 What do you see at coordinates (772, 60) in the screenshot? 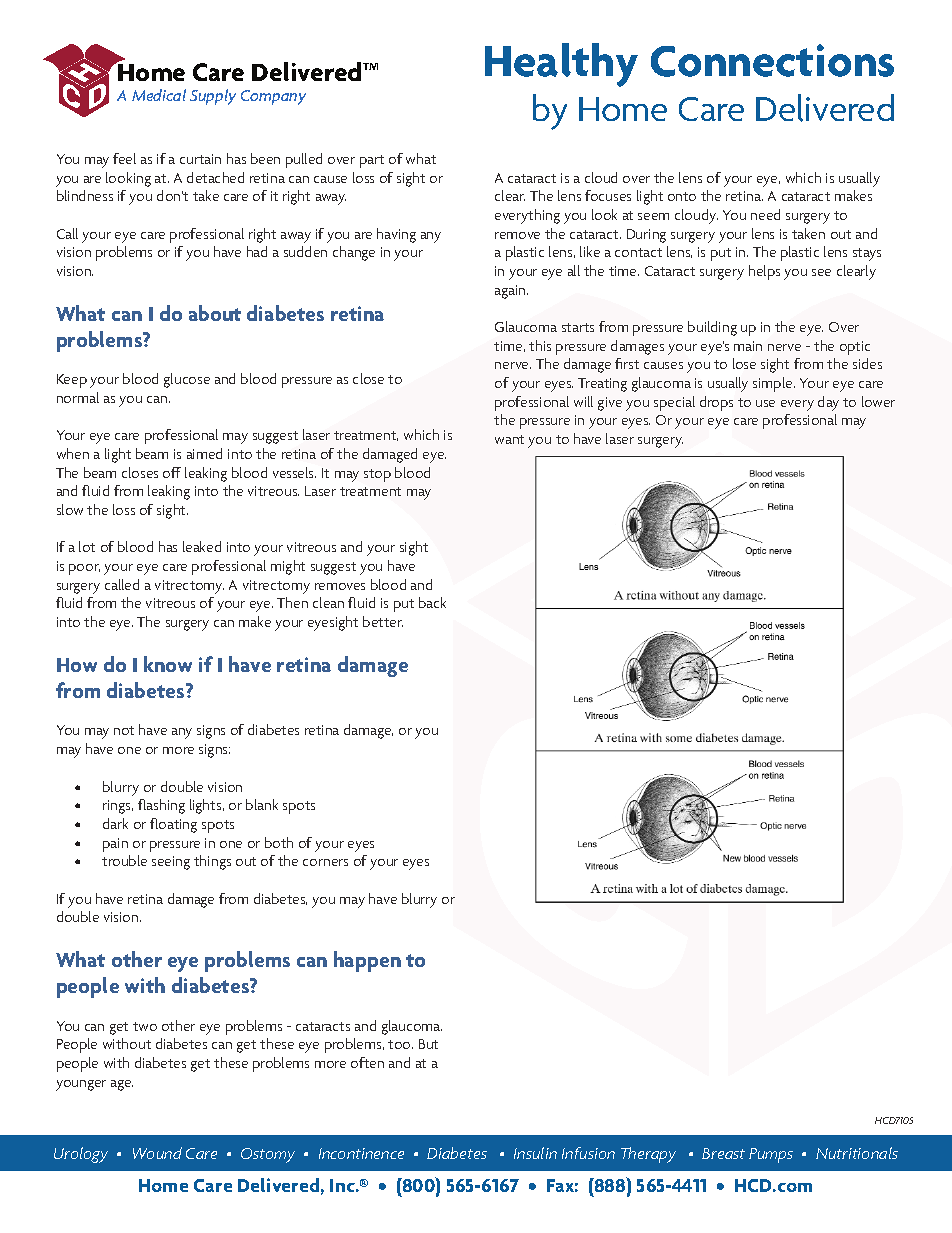
I see `Connections` at bounding box center [772, 60].
